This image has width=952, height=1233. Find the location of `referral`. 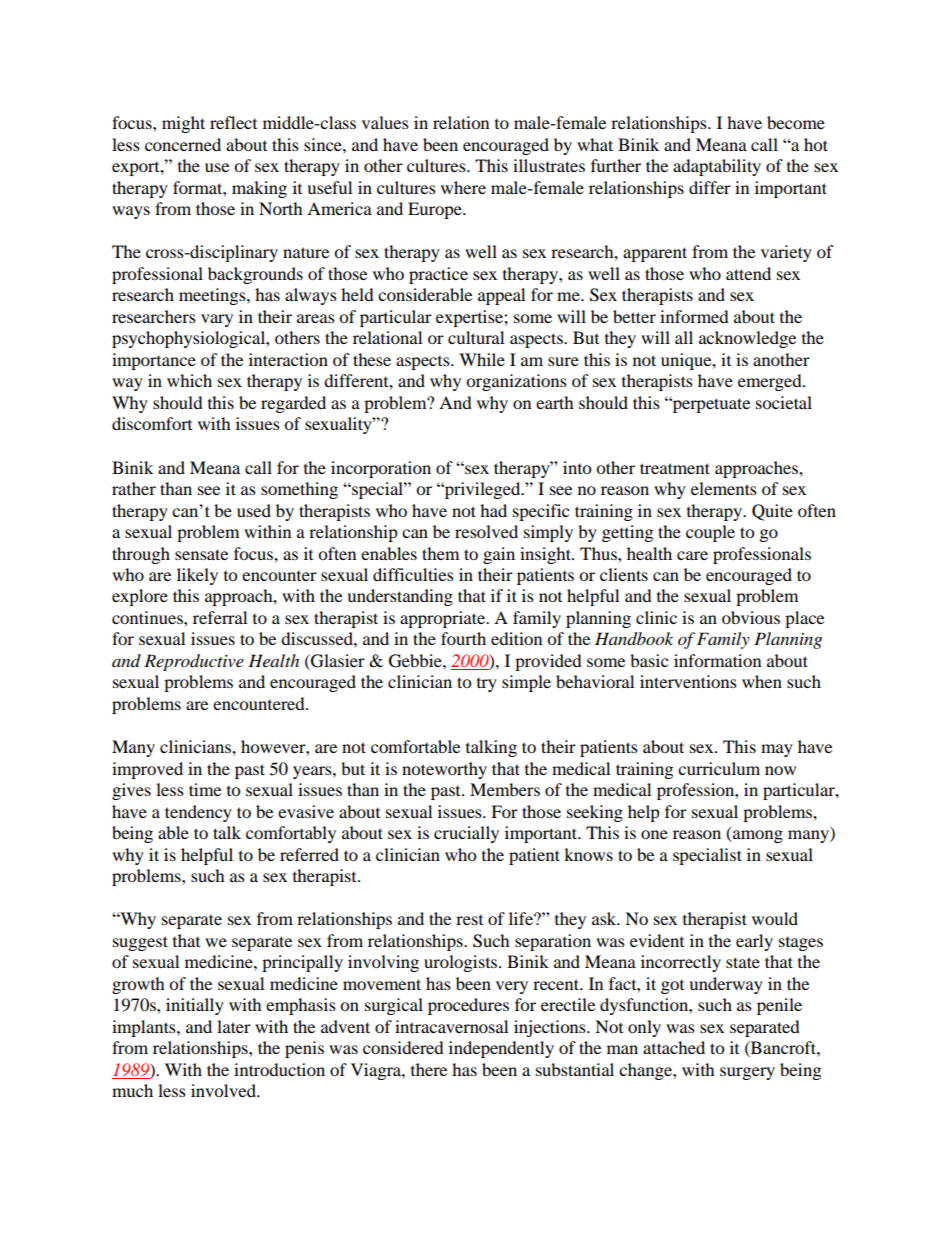

referral is located at coordinates (220, 617).
